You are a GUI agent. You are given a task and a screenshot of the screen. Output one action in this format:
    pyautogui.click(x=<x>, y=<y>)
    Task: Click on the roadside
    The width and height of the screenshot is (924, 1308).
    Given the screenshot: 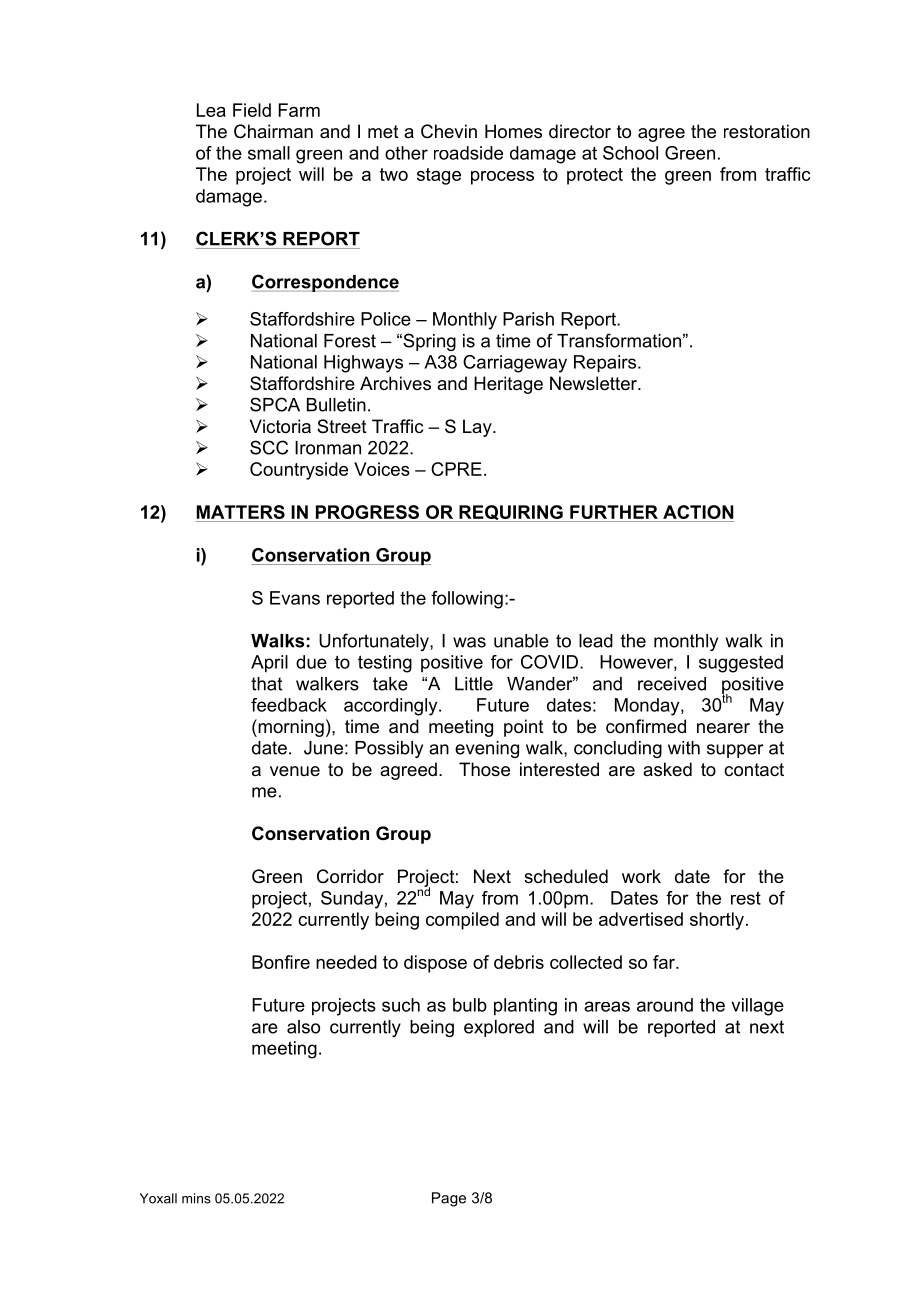 What is the action you would take?
    pyautogui.click(x=468, y=153)
